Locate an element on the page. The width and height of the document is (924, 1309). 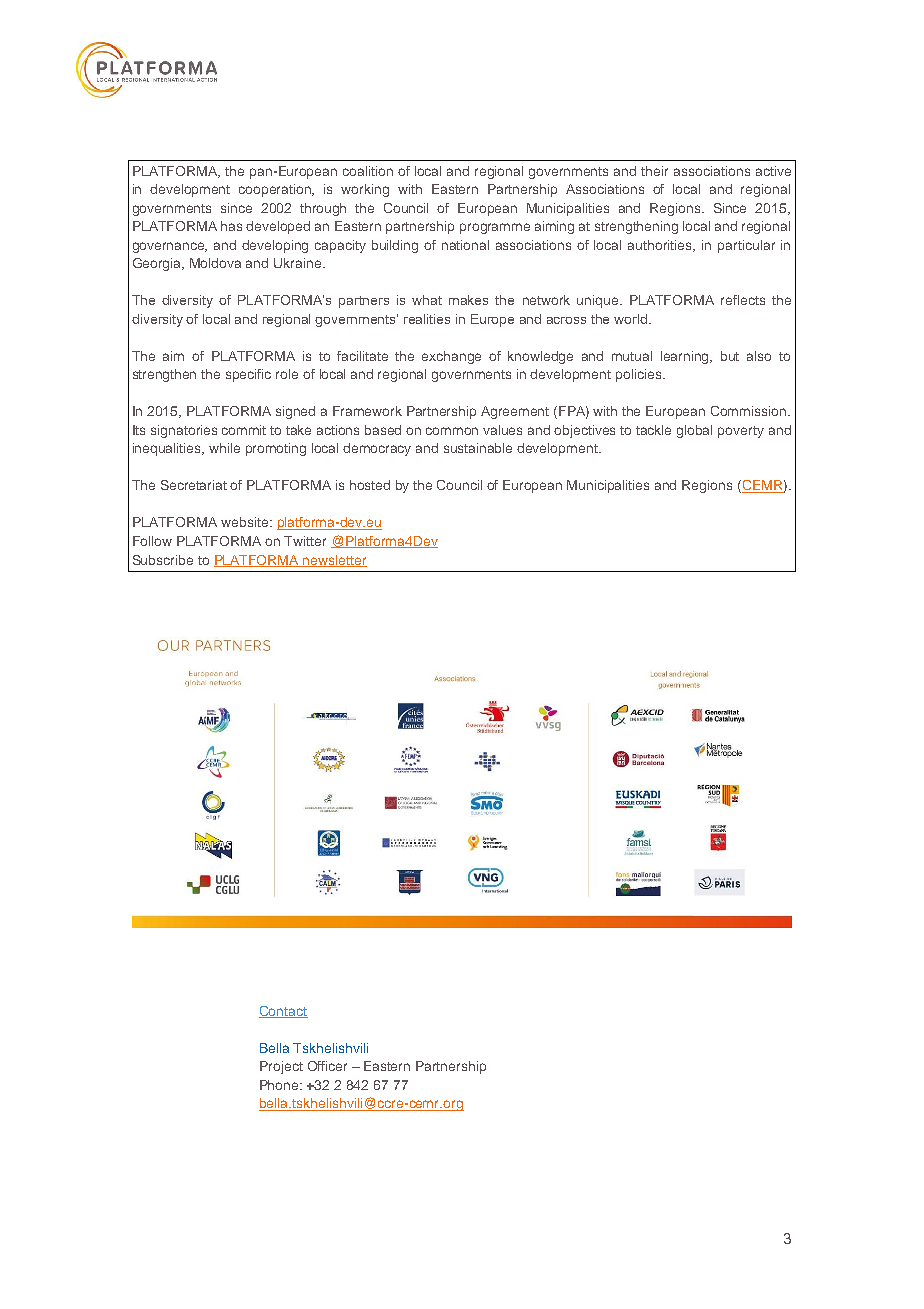
global is located at coordinates (694, 431).
